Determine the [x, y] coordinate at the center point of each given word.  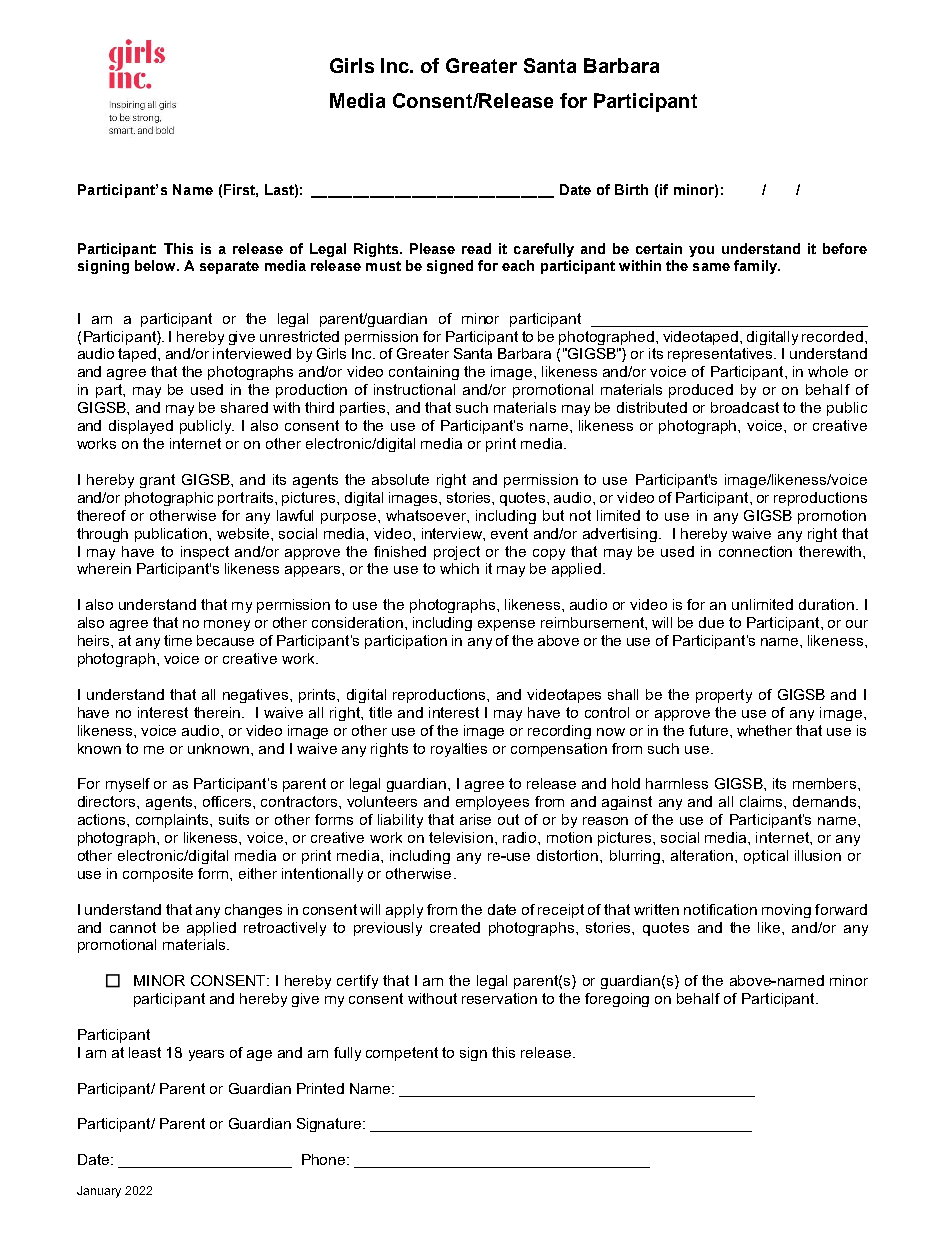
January [99, 1192]
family [756, 267]
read [476, 248]
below [156, 265]
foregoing [617, 1000]
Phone [325, 1159]
